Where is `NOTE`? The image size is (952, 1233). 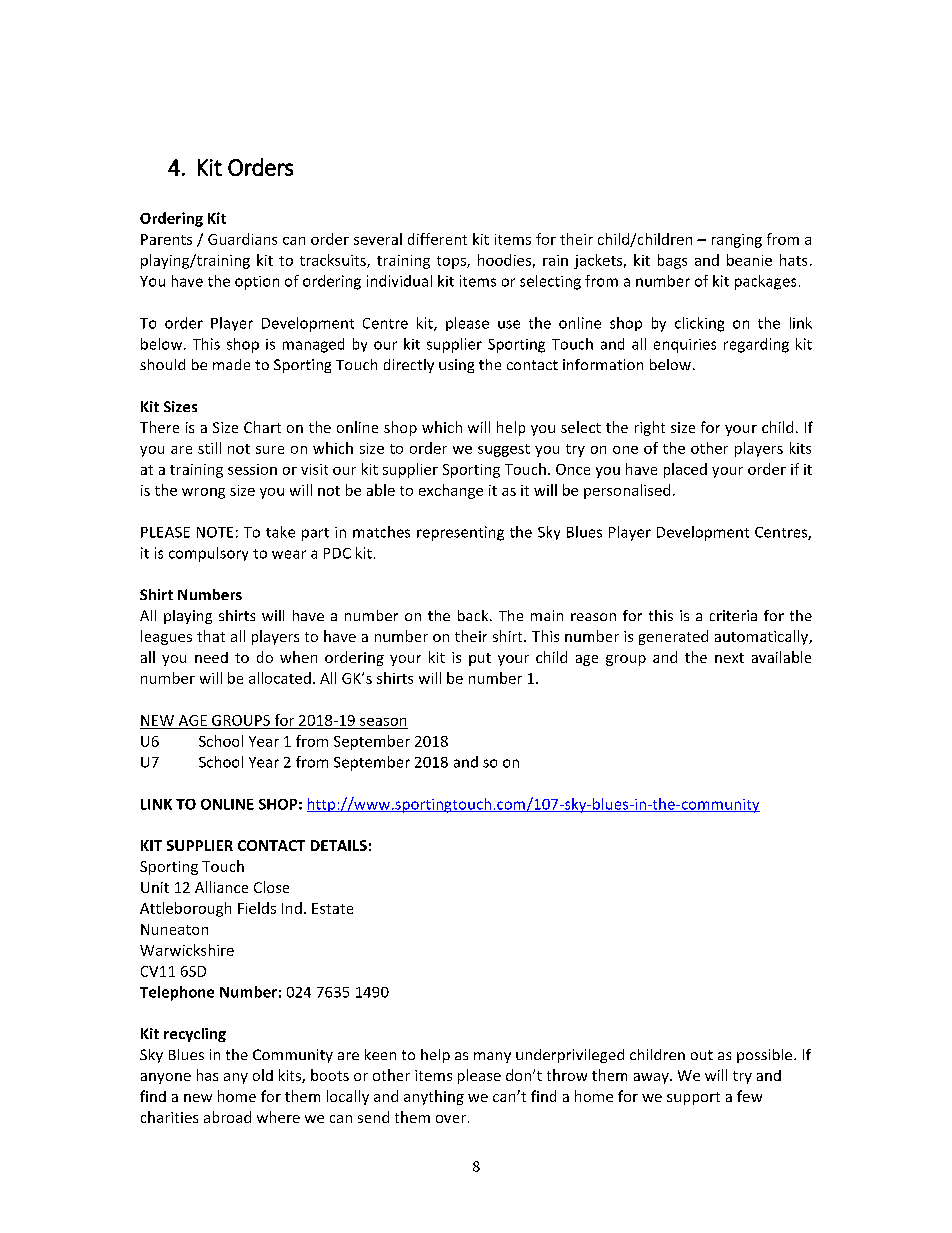
NOTE is located at coordinates (215, 532).
